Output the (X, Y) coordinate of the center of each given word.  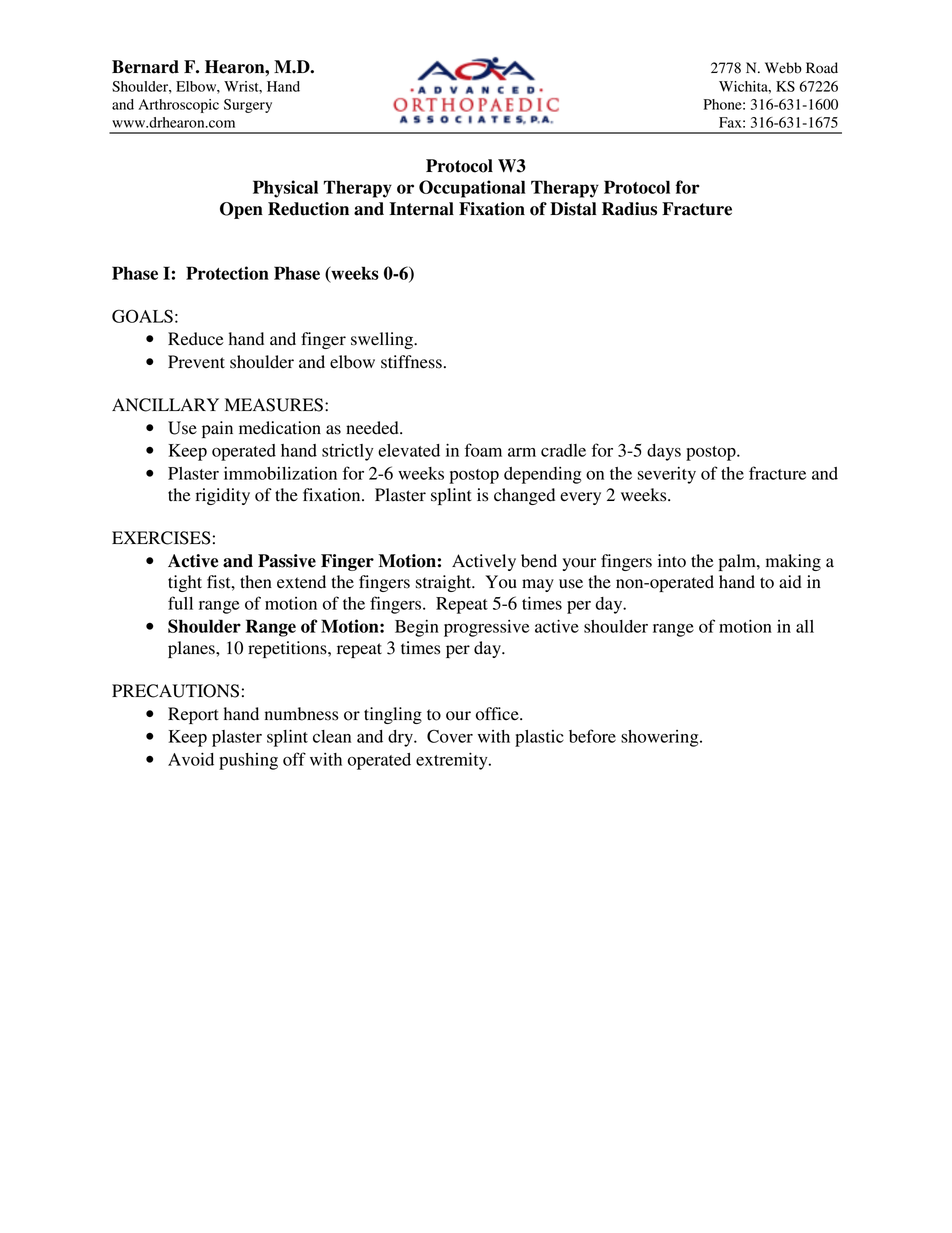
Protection (227, 273)
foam (483, 450)
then (256, 582)
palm (738, 562)
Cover (450, 736)
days (664, 452)
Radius (629, 209)
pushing (248, 761)
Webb (783, 68)
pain (217, 429)
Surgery (248, 106)
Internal (421, 209)
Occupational (472, 189)
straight (445, 583)
